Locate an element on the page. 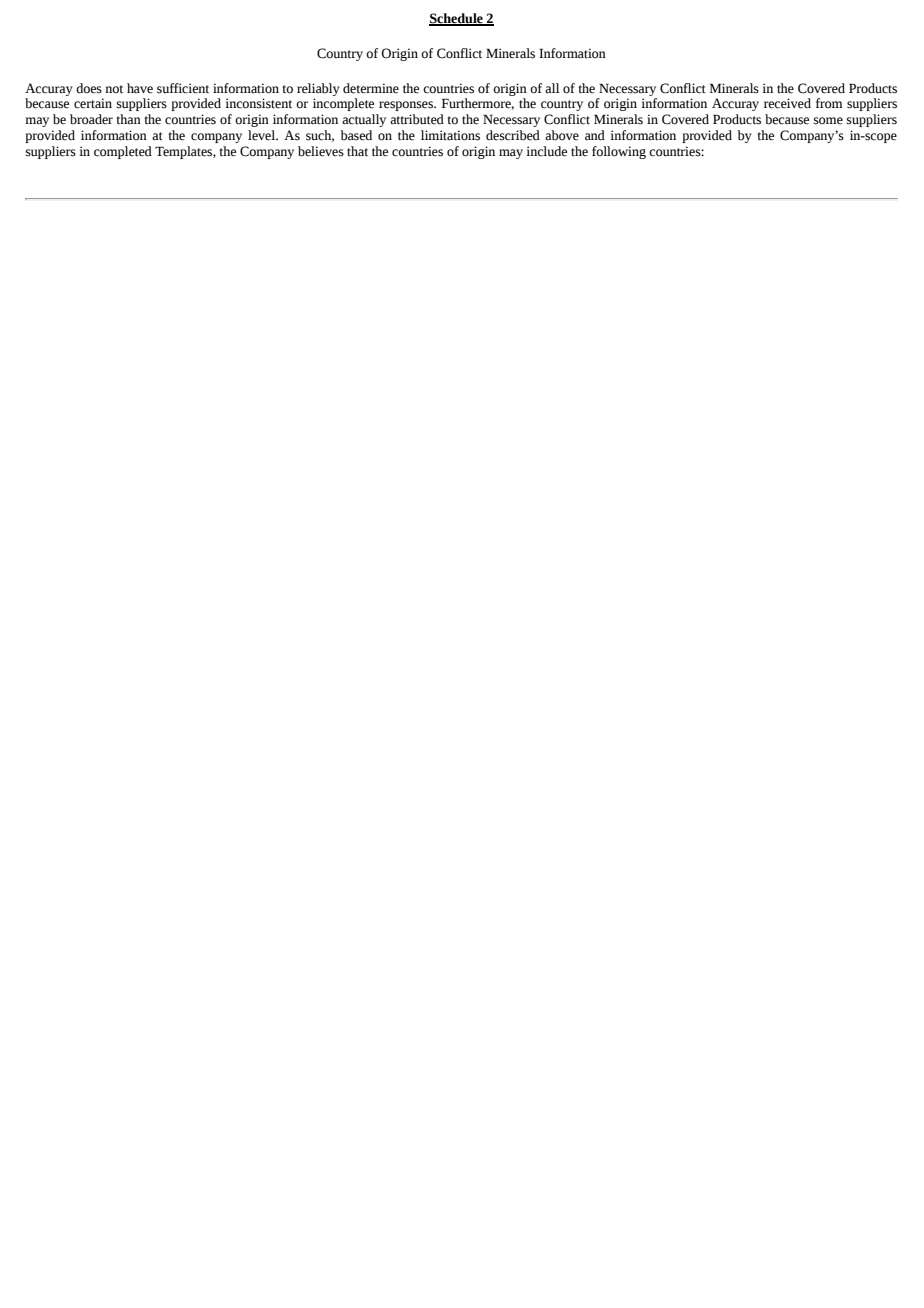 The width and height of the image is (924, 1308). determine is located at coordinates (371, 88).
